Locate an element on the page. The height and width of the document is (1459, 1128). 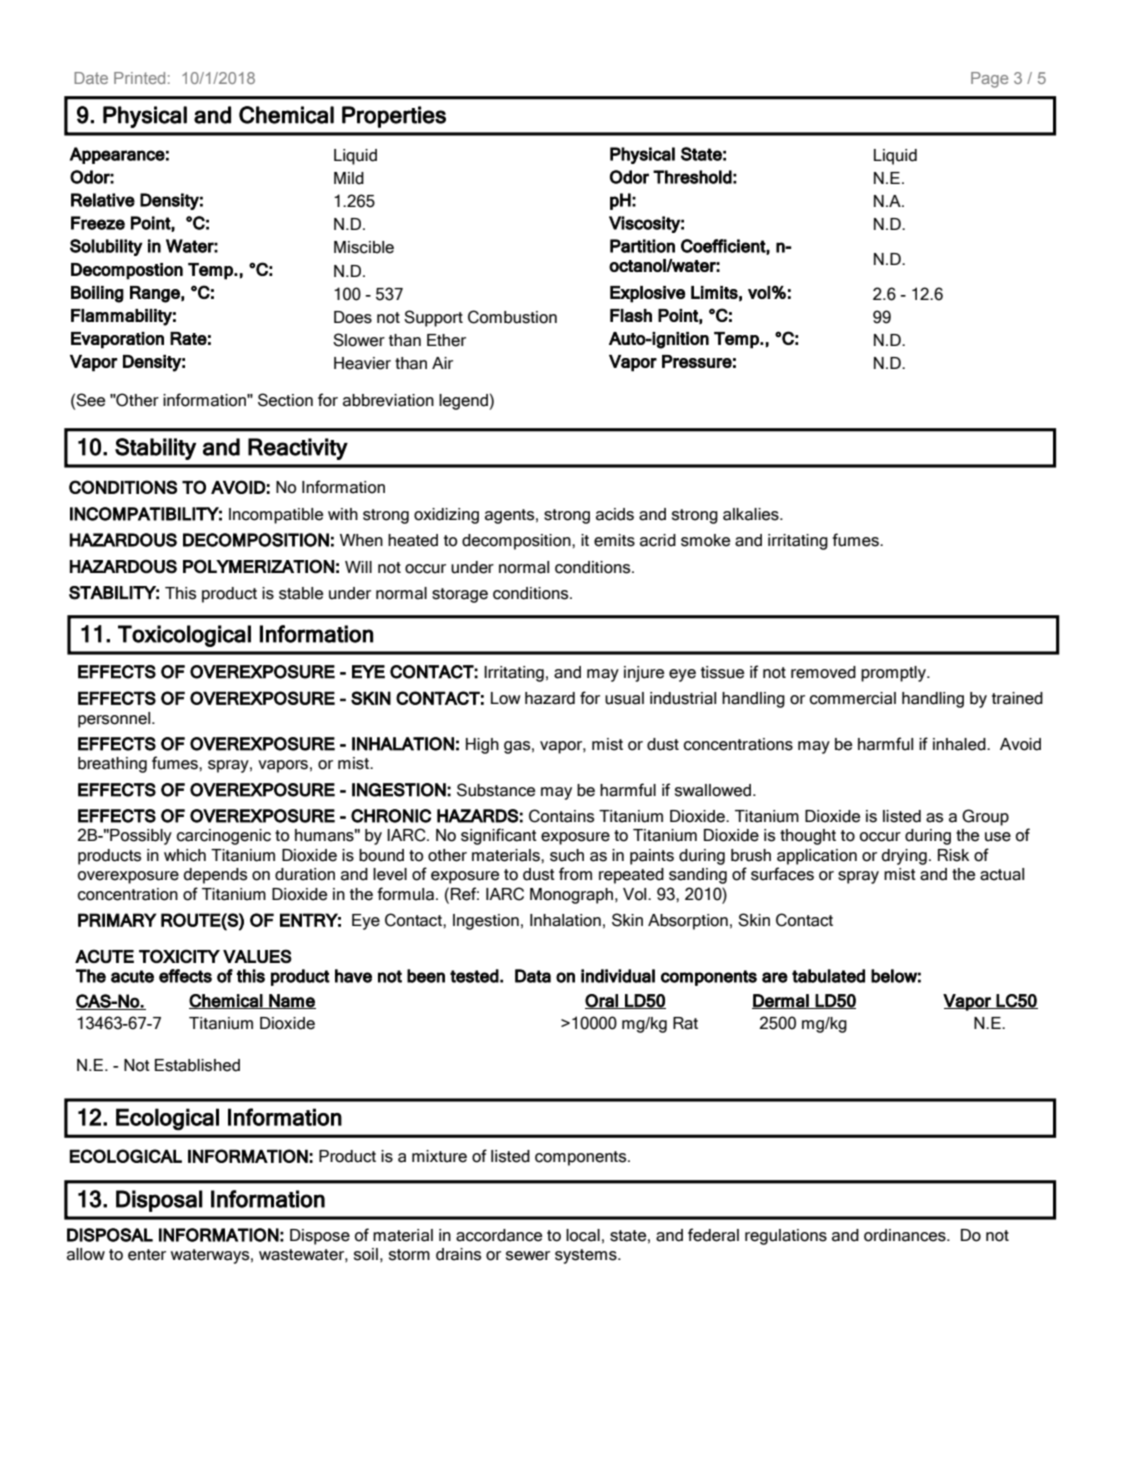
Printed is located at coordinates (139, 78).
